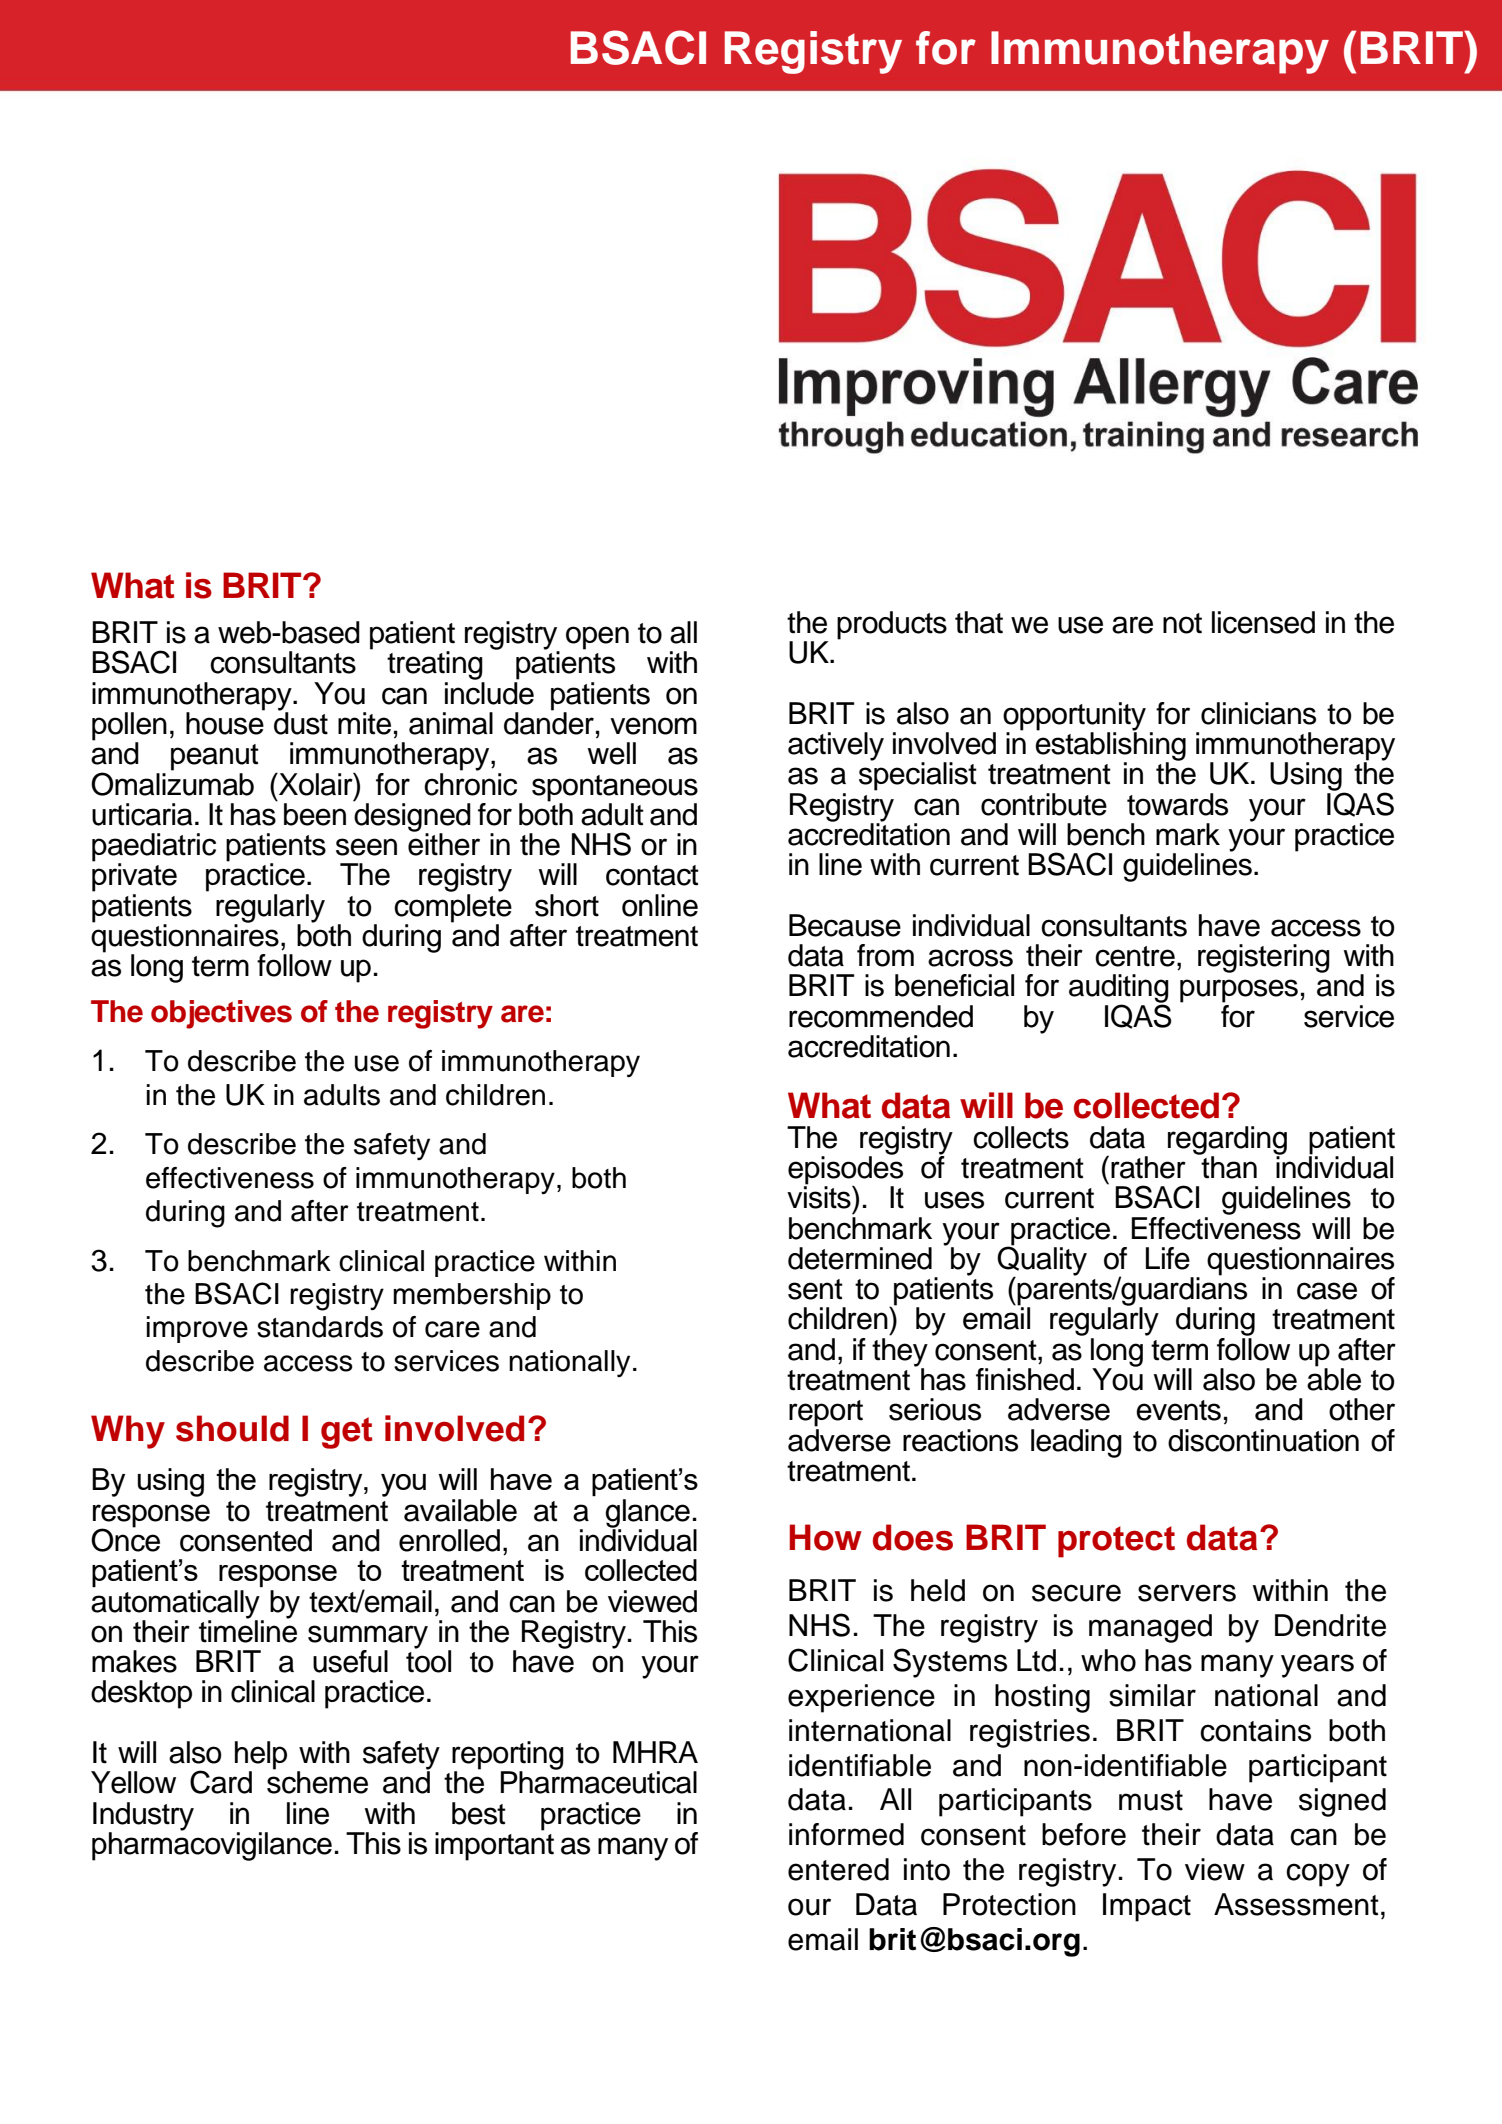 The image size is (1502, 2124). Describe the element at coordinates (1263, 622) in the screenshot. I see `licensed` at that location.
